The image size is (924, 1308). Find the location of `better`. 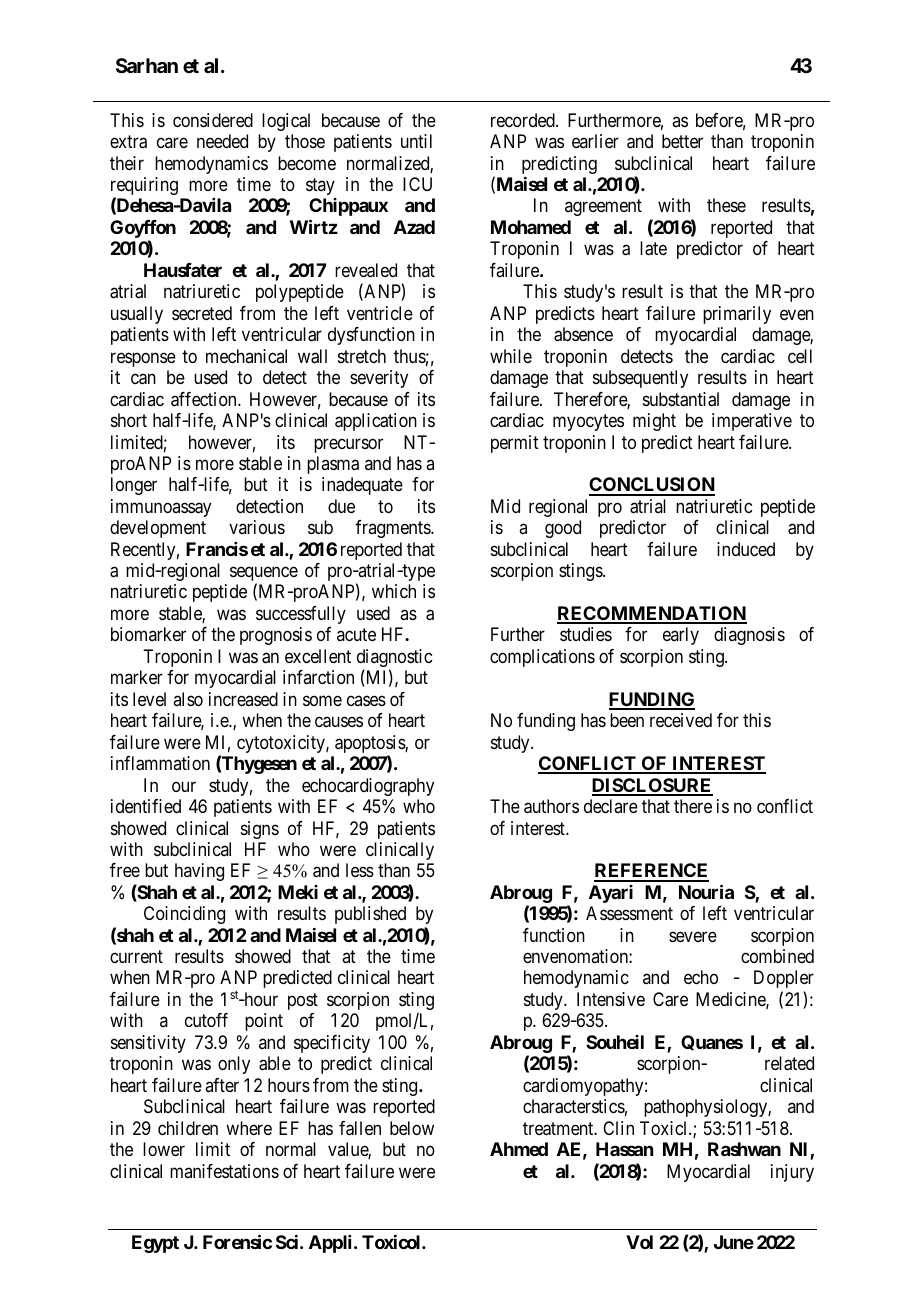

better is located at coordinates (682, 141).
